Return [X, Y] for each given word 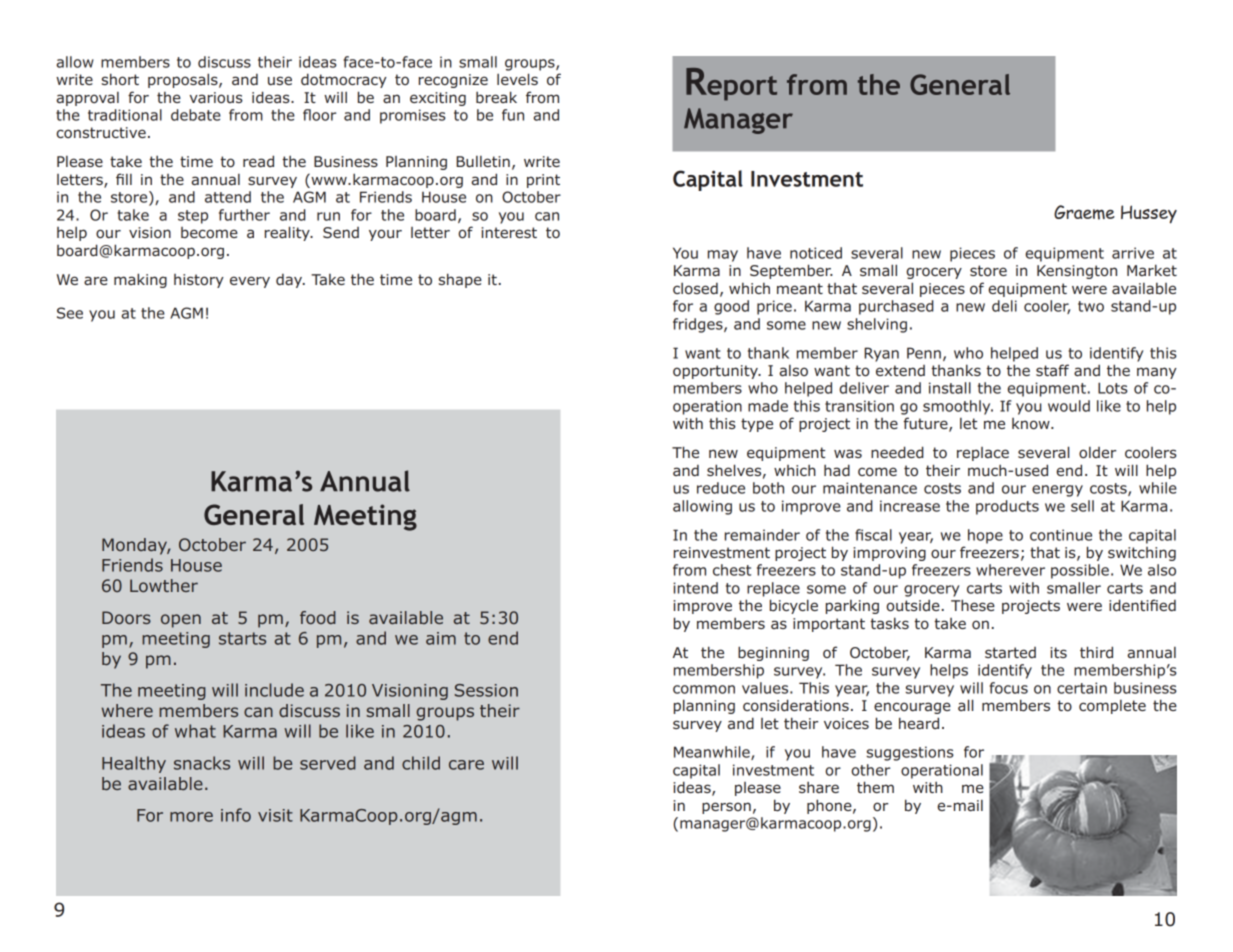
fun [513, 115]
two [1091, 306]
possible [1080, 571]
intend [695, 588]
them [875, 787]
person [726, 808]
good [731, 307]
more [191, 817]
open [181, 621]
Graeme [1084, 212]
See [70, 313]
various [216, 97]
